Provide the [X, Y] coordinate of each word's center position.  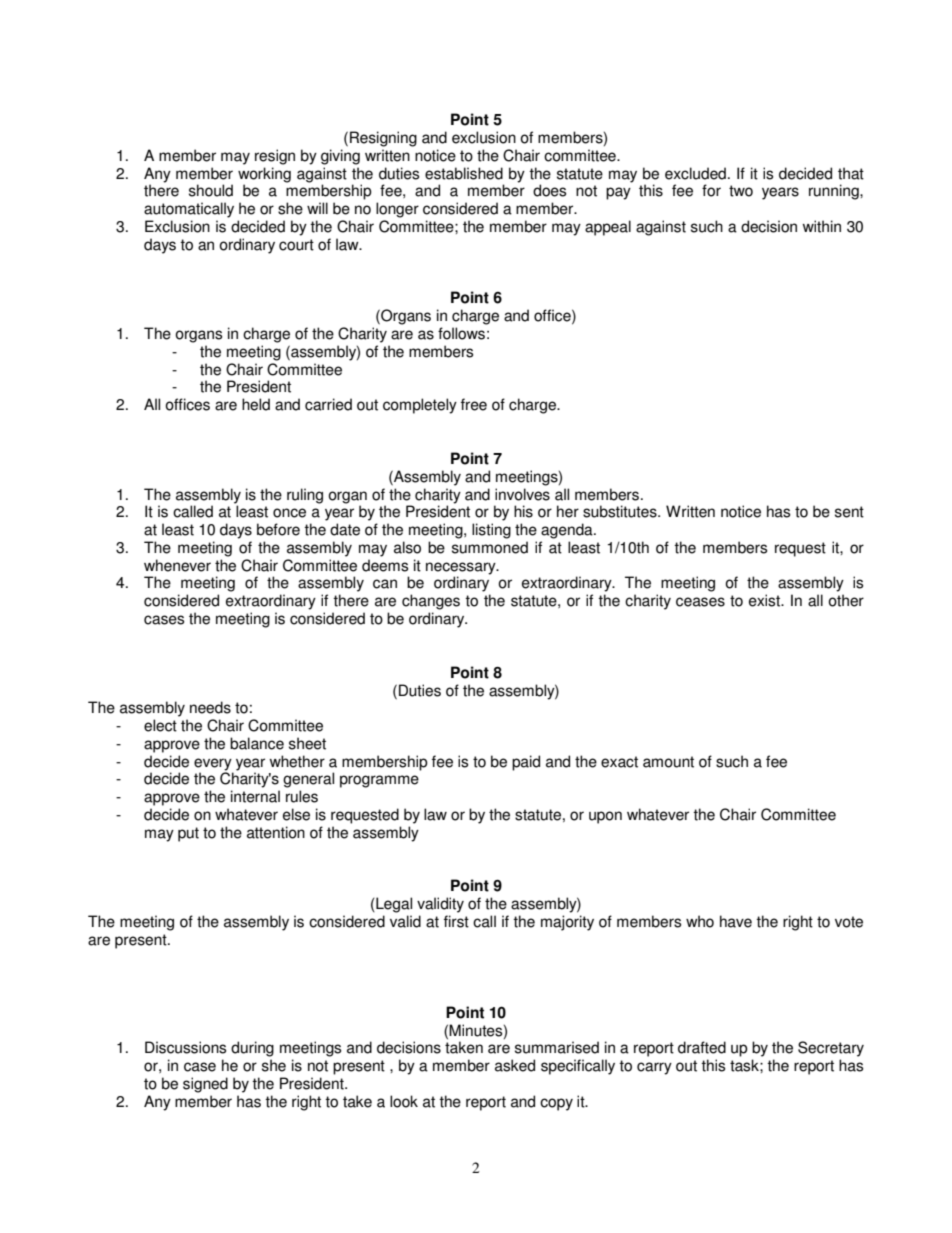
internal [255, 796]
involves [522, 494]
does [549, 190]
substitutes [621, 511]
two [741, 191]
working [264, 175]
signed [205, 1085]
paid [526, 763]
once [289, 513]
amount [668, 762]
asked [515, 1065]
